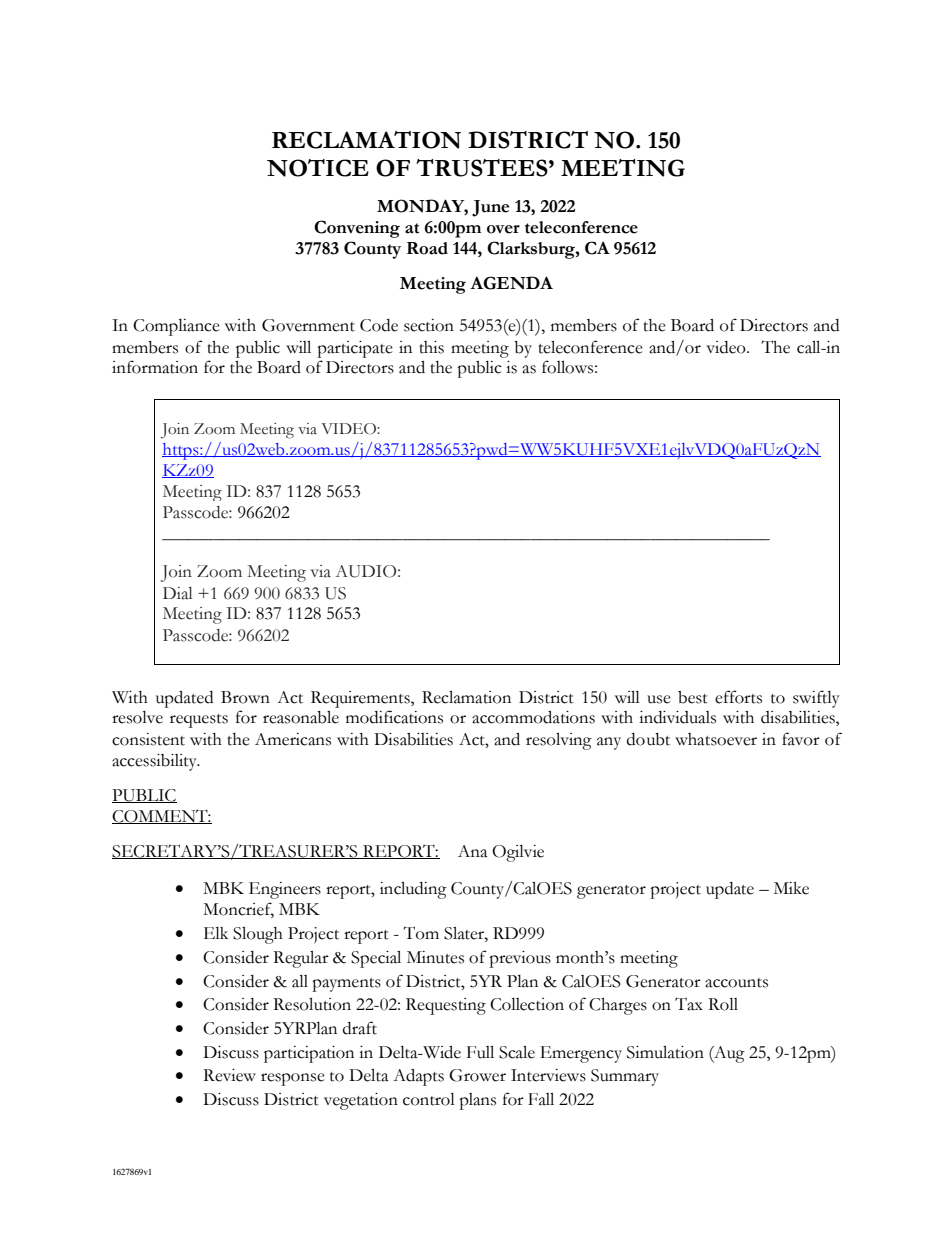 Image resolution: width=952 pixels, height=1233 pixels. I want to click on Ana, so click(473, 851).
